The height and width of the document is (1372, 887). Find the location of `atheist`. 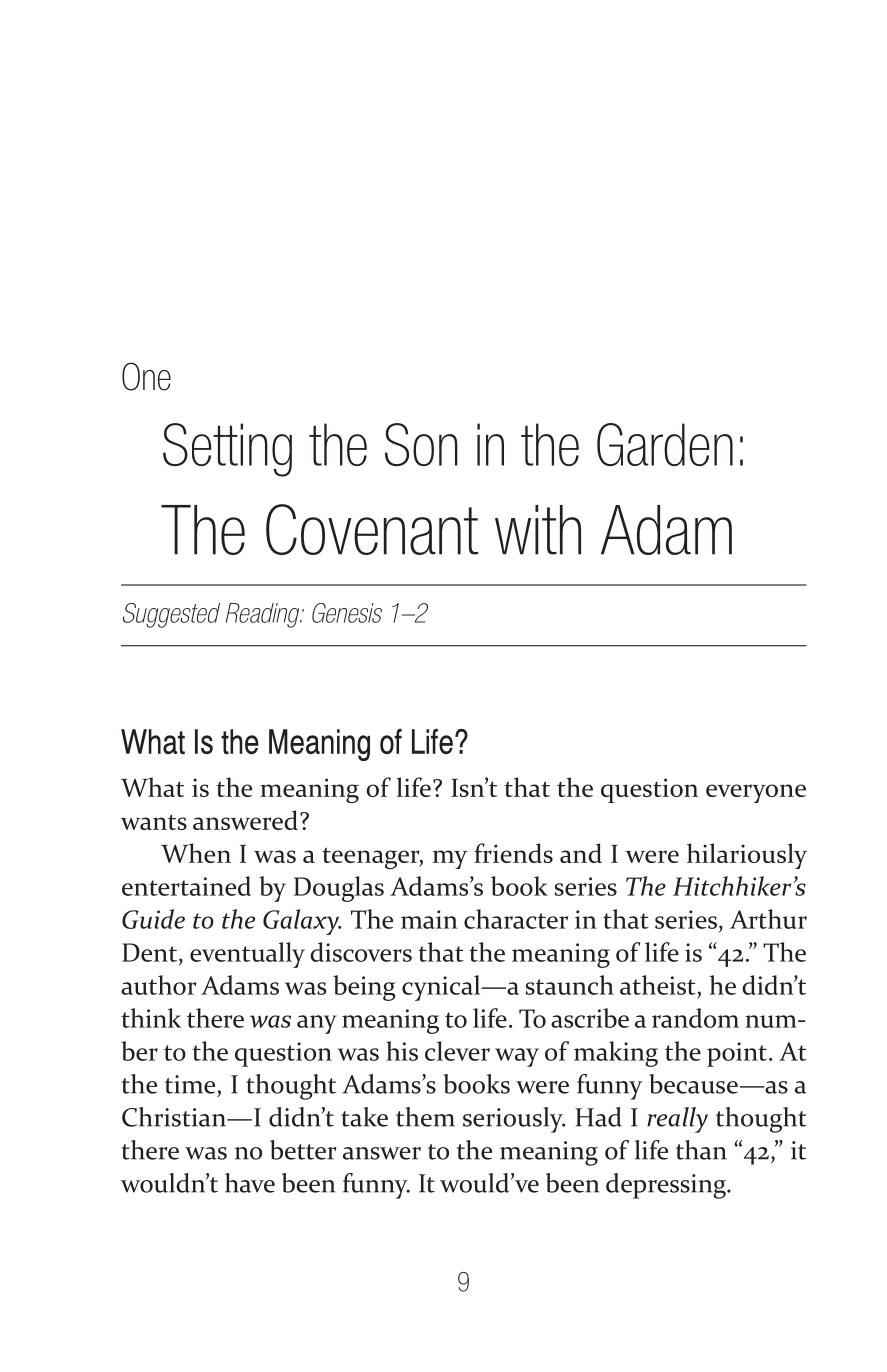

atheist is located at coordinates (658, 985).
